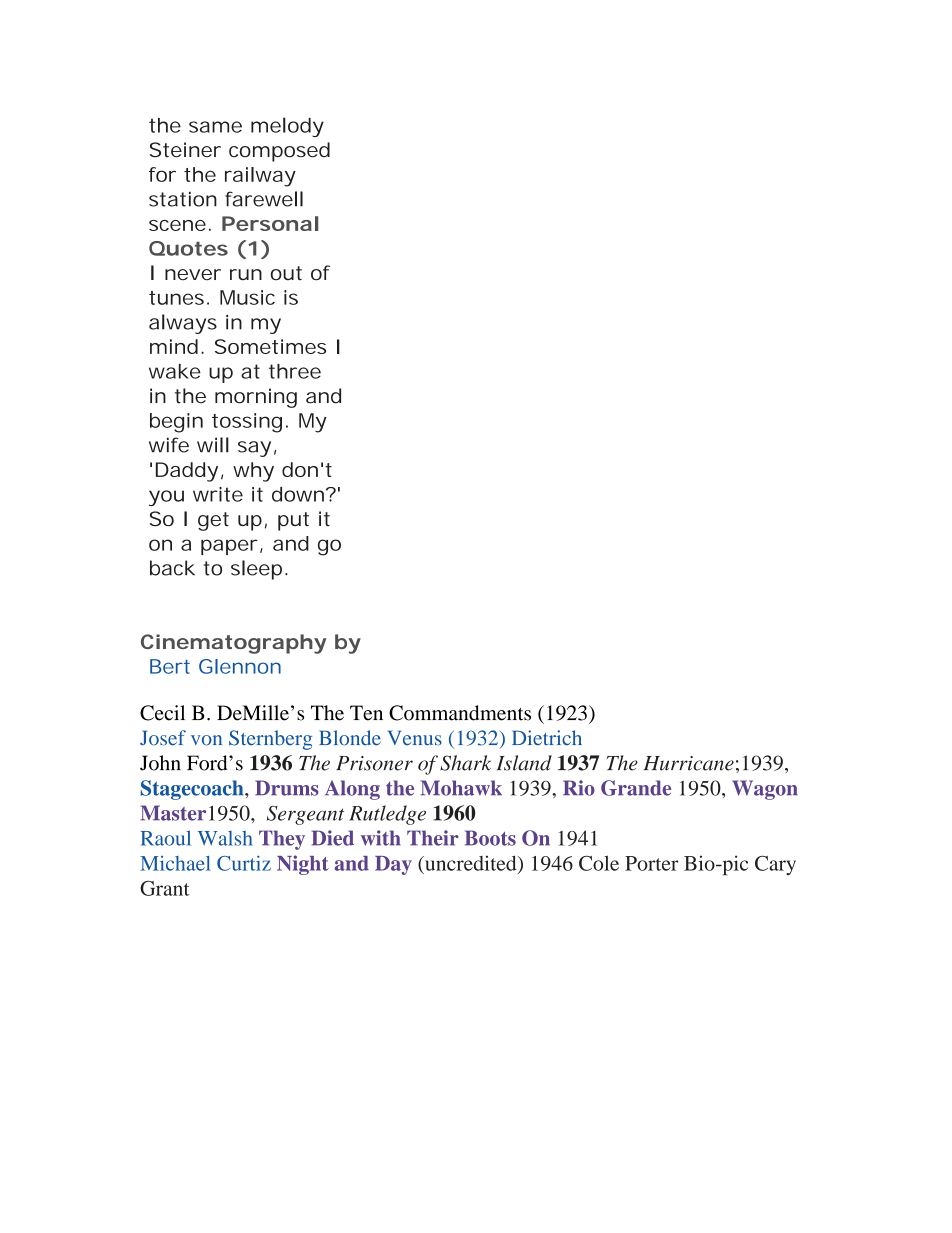  I want to click on same, so click(215, 127).
